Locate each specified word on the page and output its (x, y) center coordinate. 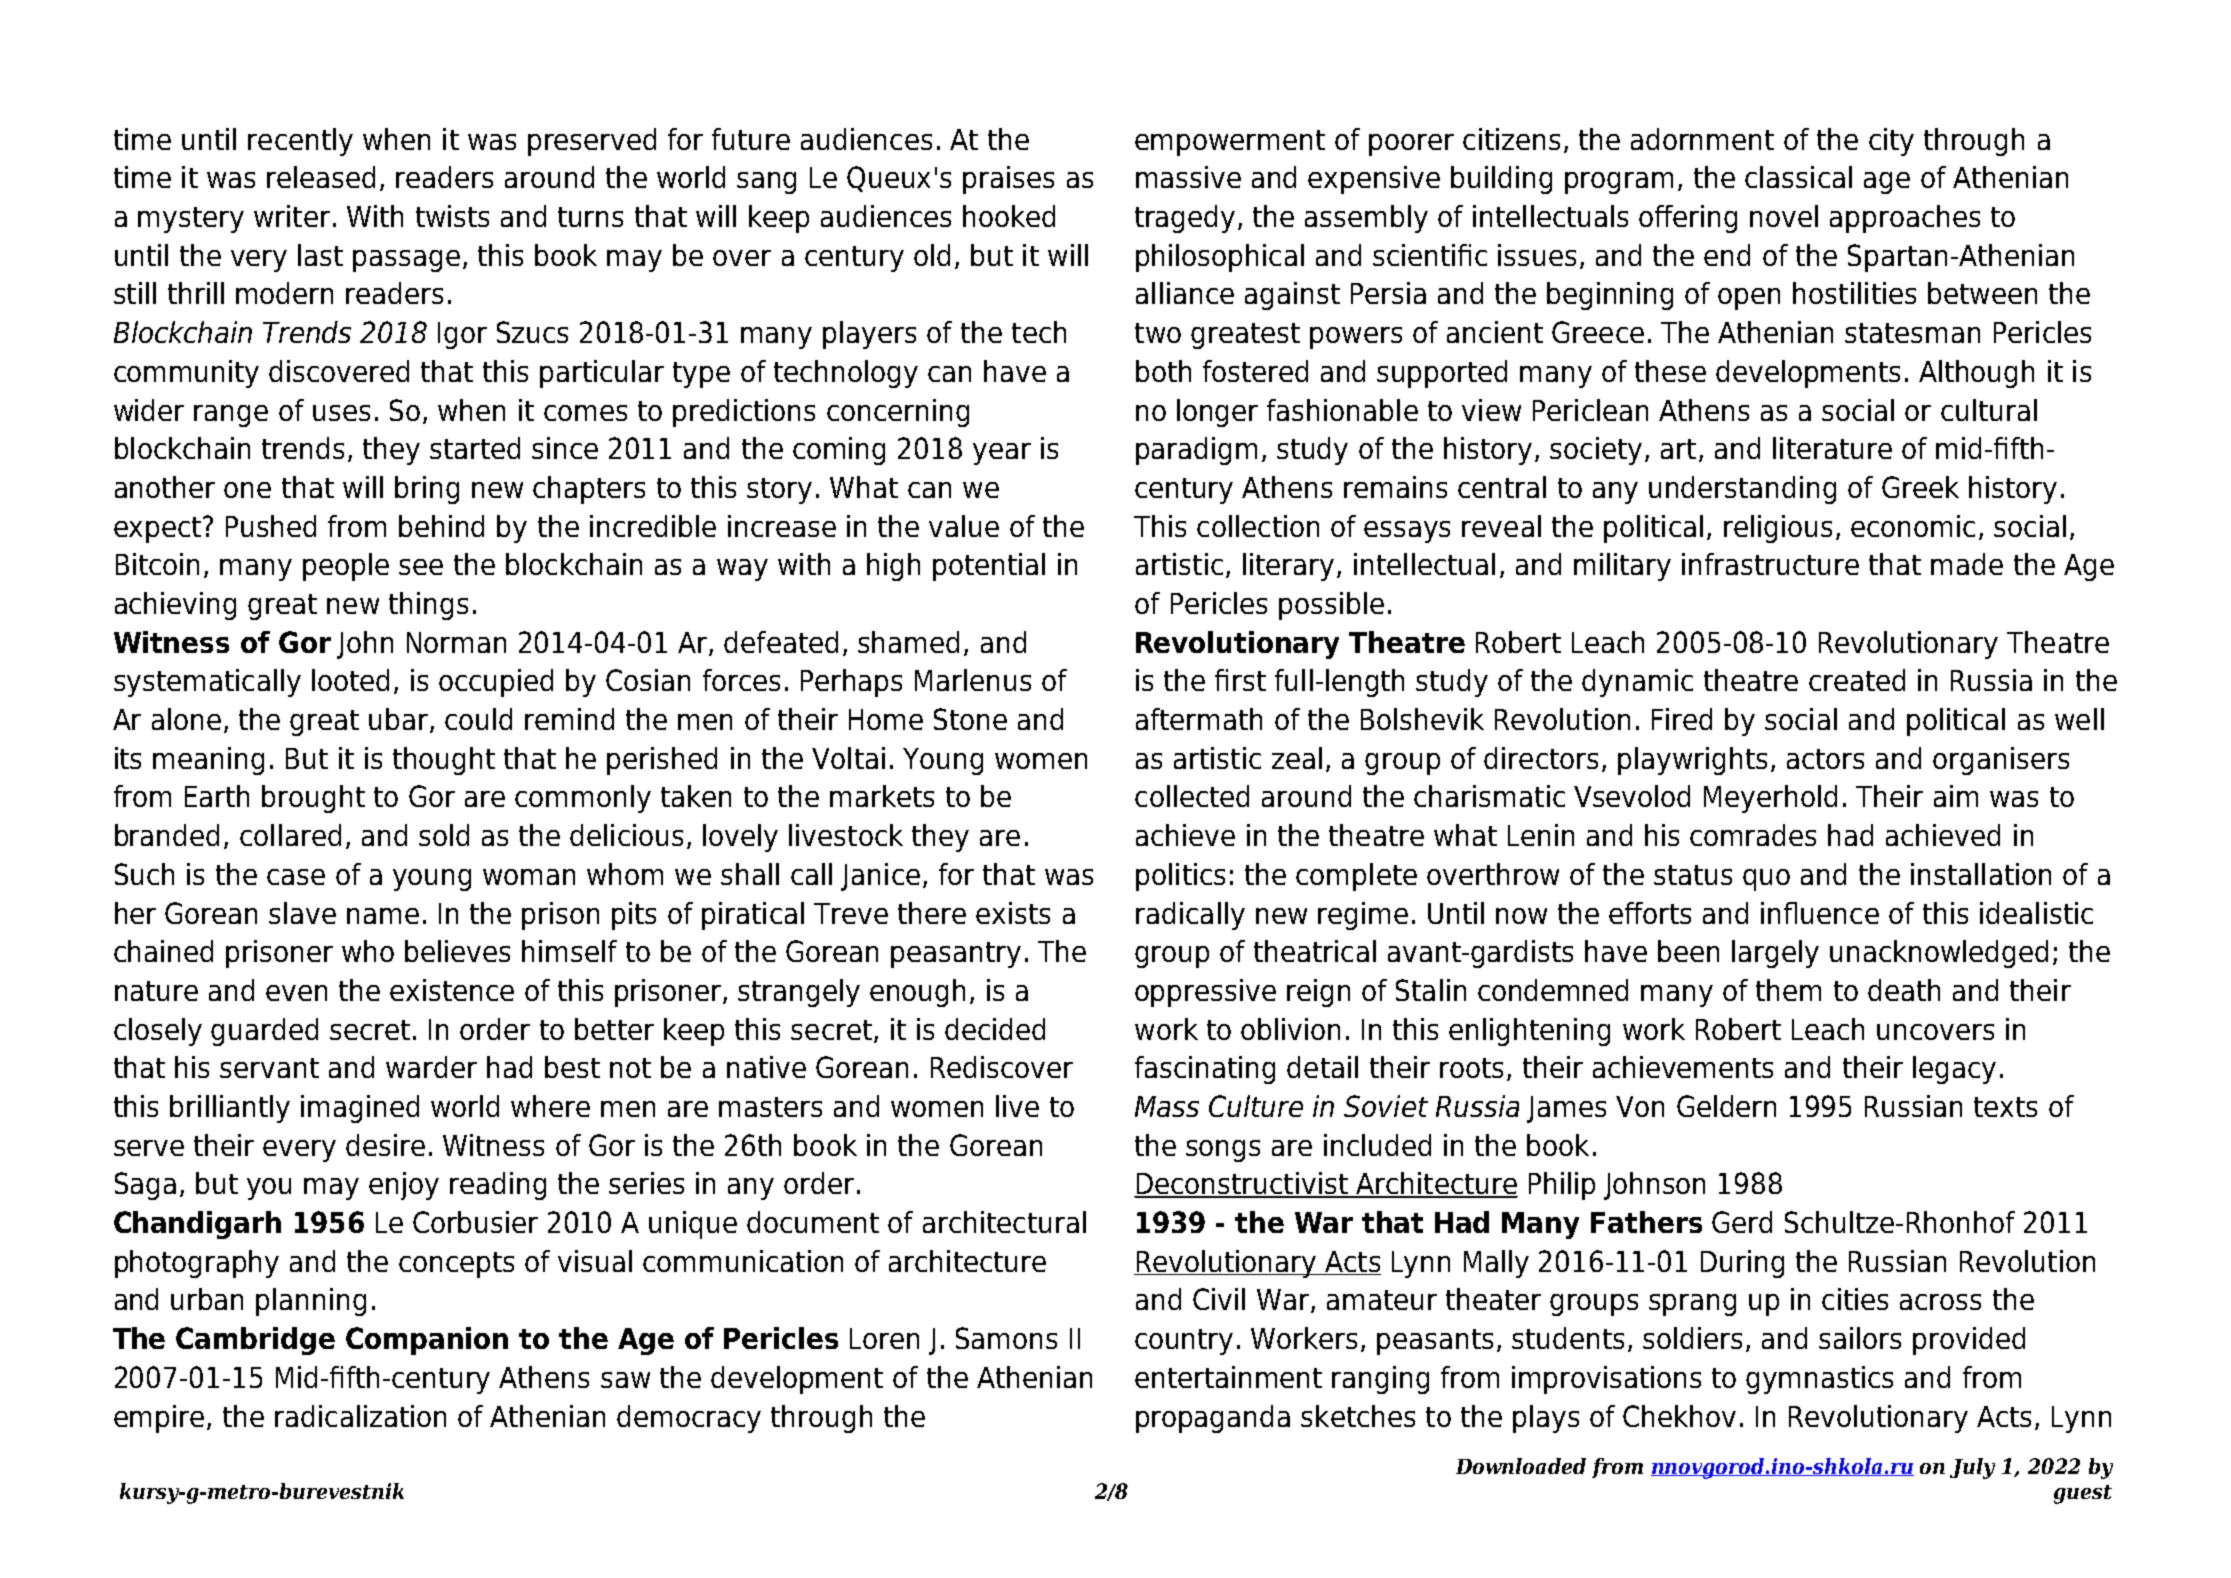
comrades (1753, 835)
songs (1223, 1151)
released (321, 177)
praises (1008, 180)
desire (385, 1145)
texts (2005, 1107)
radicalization (360, 1416)
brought (313, 799)
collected (1192, 796)
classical (1798, 177)
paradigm (1196, 451)
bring (427, 490)
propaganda (1213, 1419)
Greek (1920, 487)
